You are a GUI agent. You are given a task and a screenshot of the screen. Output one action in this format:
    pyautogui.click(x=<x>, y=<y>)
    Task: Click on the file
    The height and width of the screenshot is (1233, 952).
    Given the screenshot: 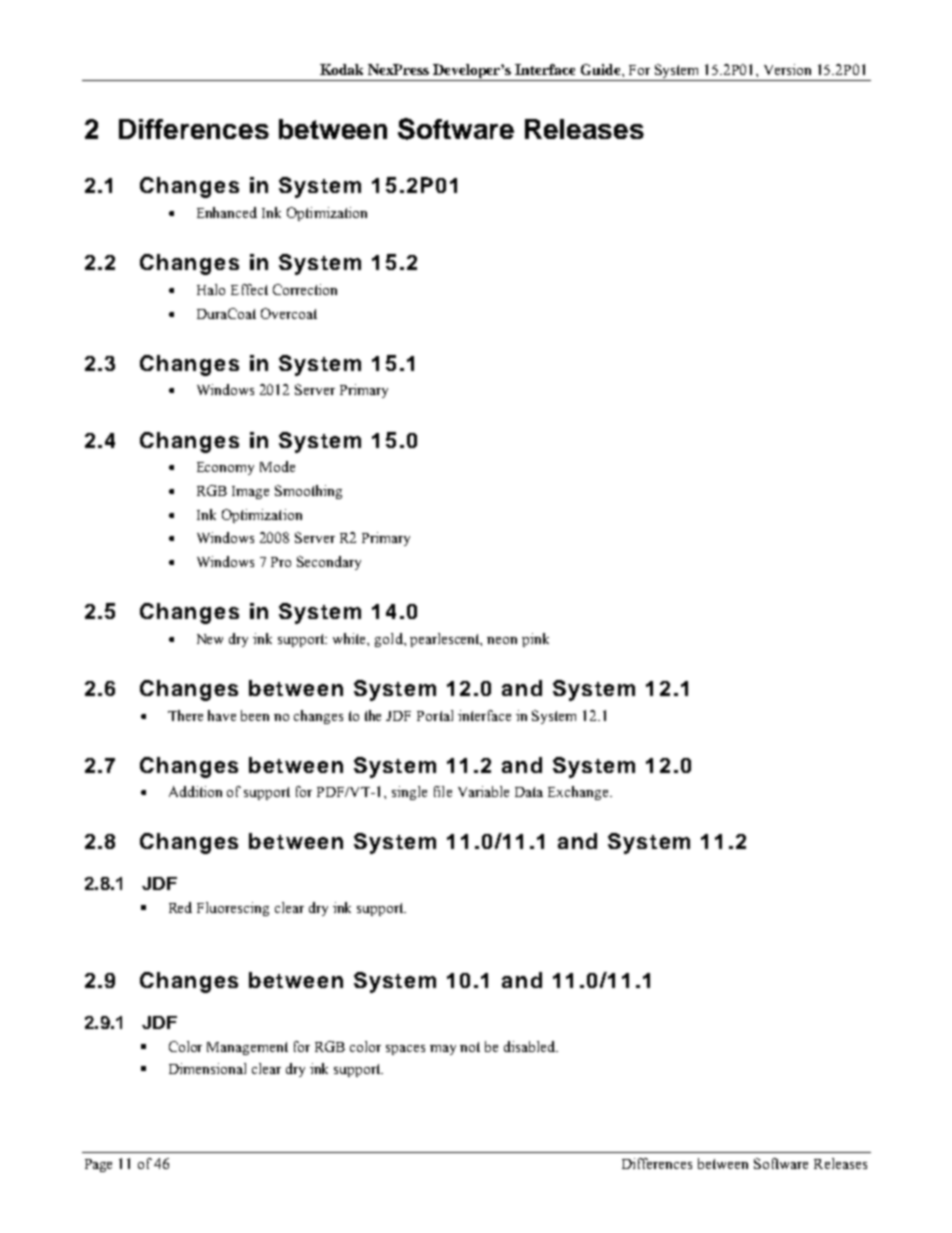 What is the action you would take?
    pyautogui.click(x=443, y=791)
